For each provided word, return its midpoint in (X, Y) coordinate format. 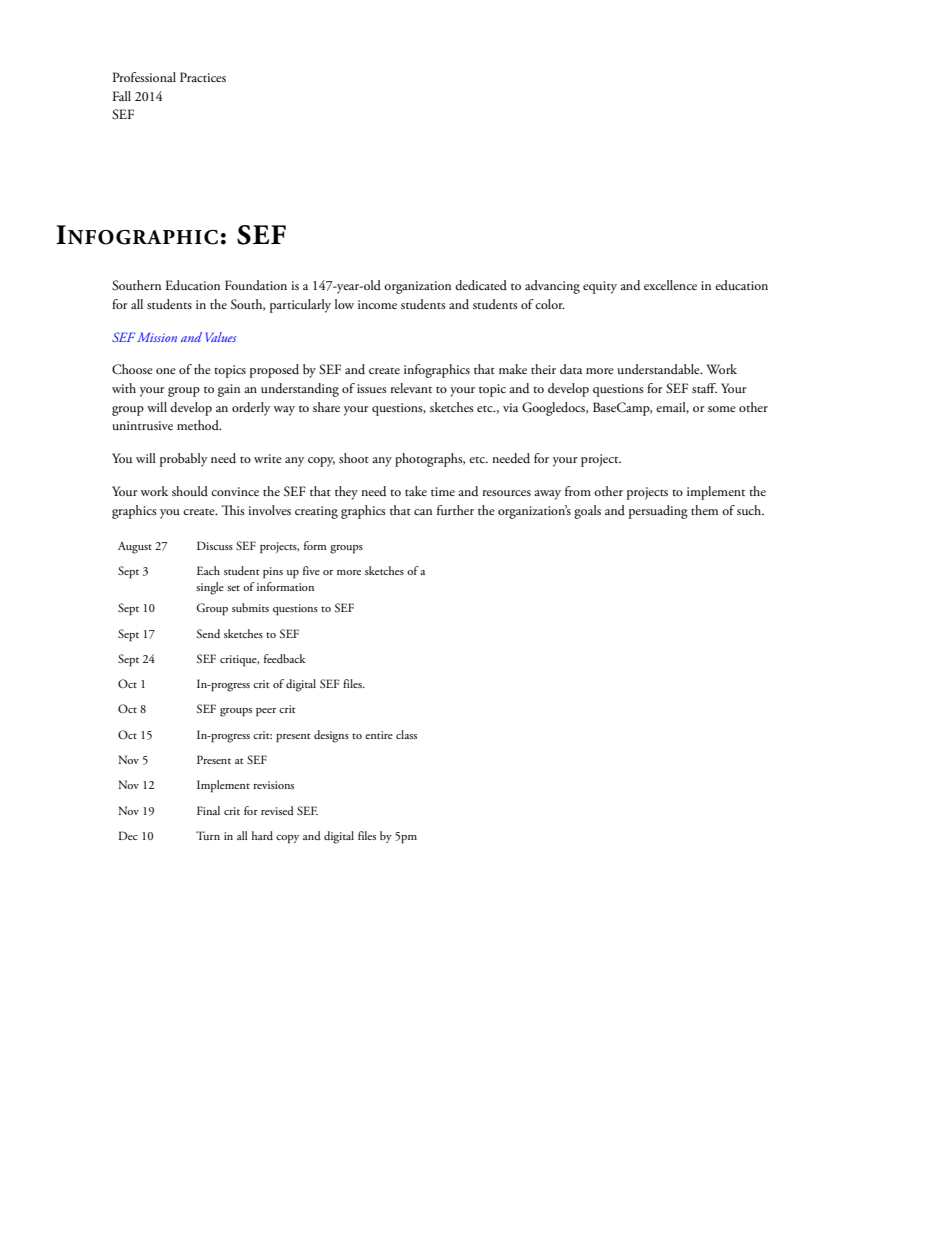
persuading (658, 512)
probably (183, 460)
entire (379, 735)
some (722, 409)
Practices (203, 77)
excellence (670, 285)
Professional (144, 77)
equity (600, 287)
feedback (285, 658)
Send (208, 633)
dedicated (481, 285)
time (443, 491)
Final (208, 810)
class (406, 734)
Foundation (256, 285)
